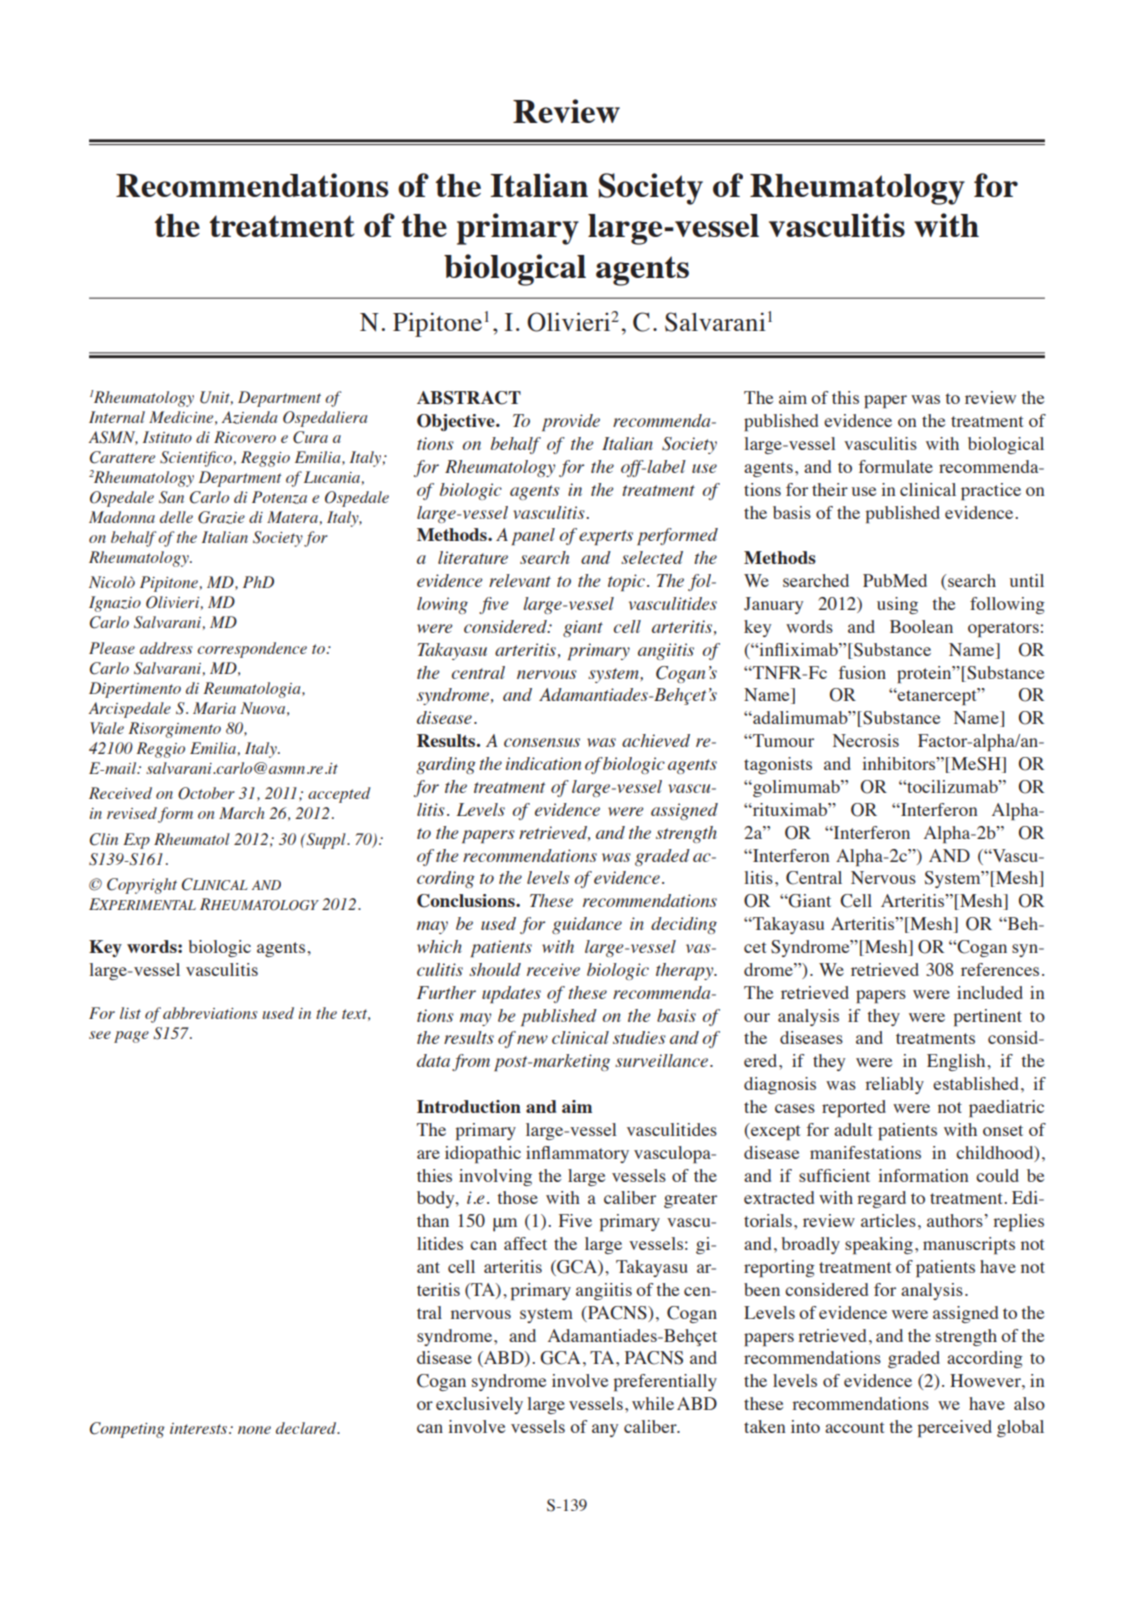 The image size is (1134, 1604). What do you see at coordinates (117, 417) in the screenshot?
I see `Internal` at bounding box center [117, 417].
